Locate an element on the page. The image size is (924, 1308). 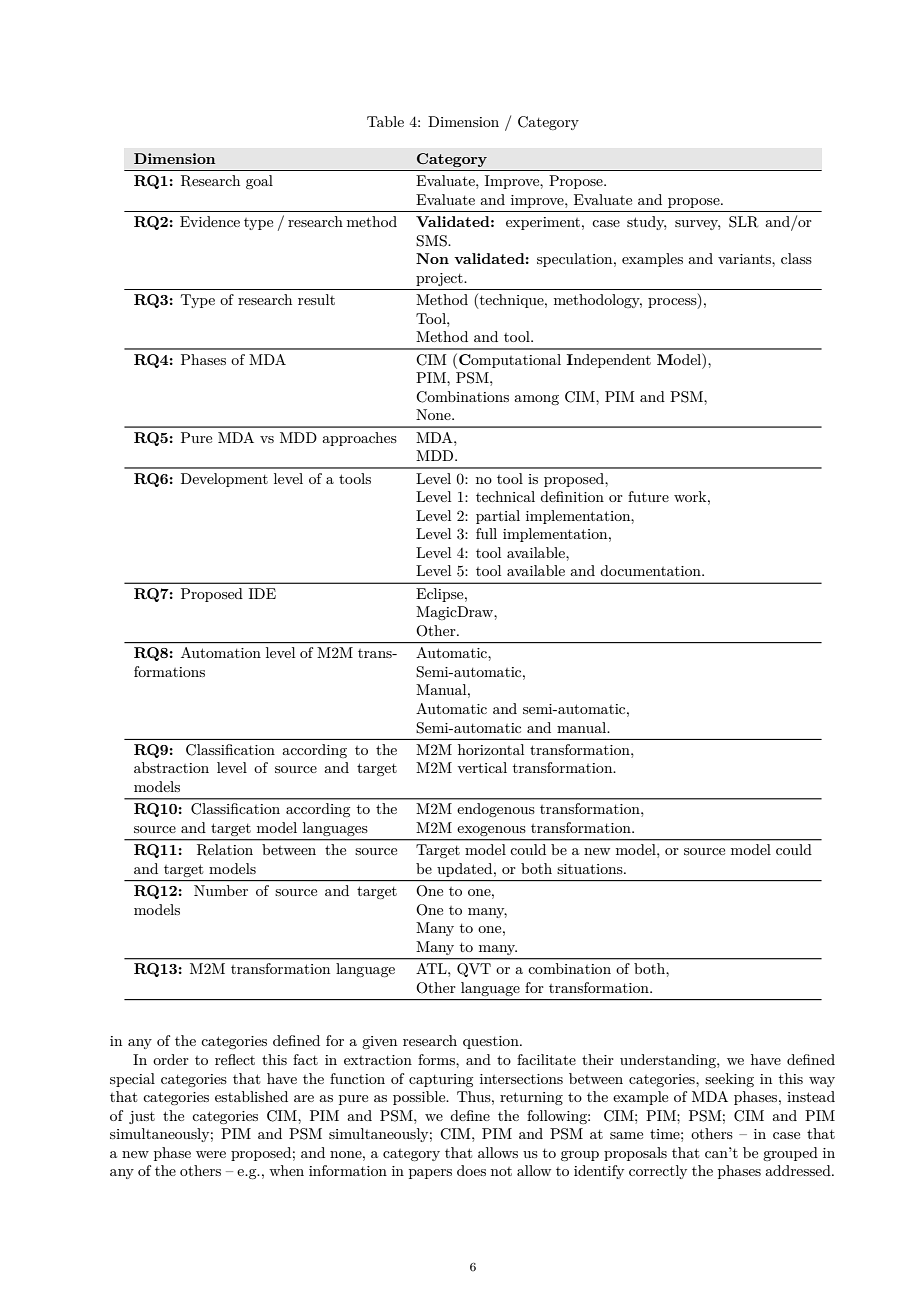
were is located at coordinates (211, 1154).
